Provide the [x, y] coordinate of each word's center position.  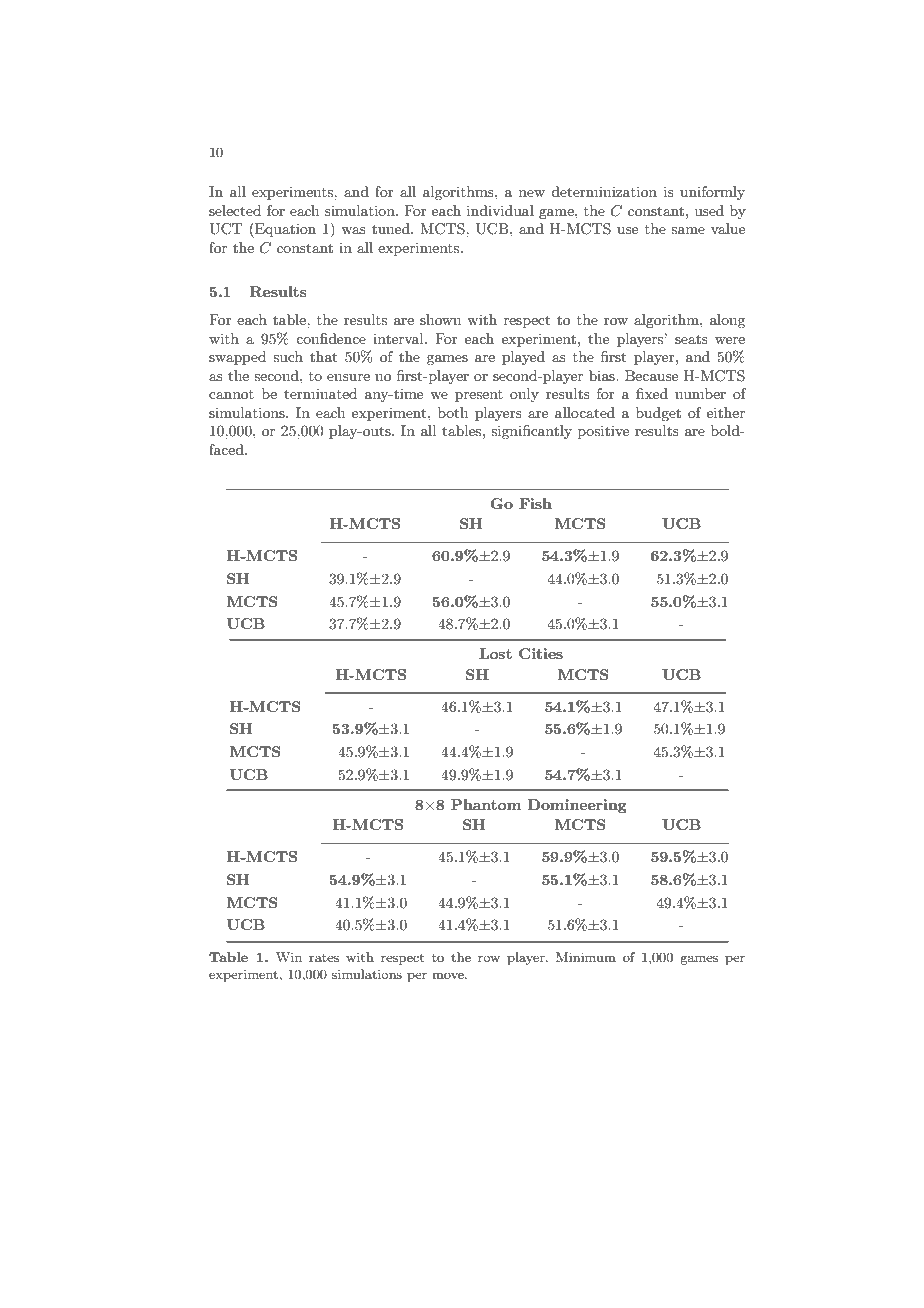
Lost [495, 653]
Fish [535, 503]
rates [324, 958]
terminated [320, 393]
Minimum [586, 957]
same [688, 230]
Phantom [486, 804]
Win [289, 957]
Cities [541, 653]
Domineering [577, 806]
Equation [284, 230]
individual [500, 210]
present [479, 396]
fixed [652, 393]
